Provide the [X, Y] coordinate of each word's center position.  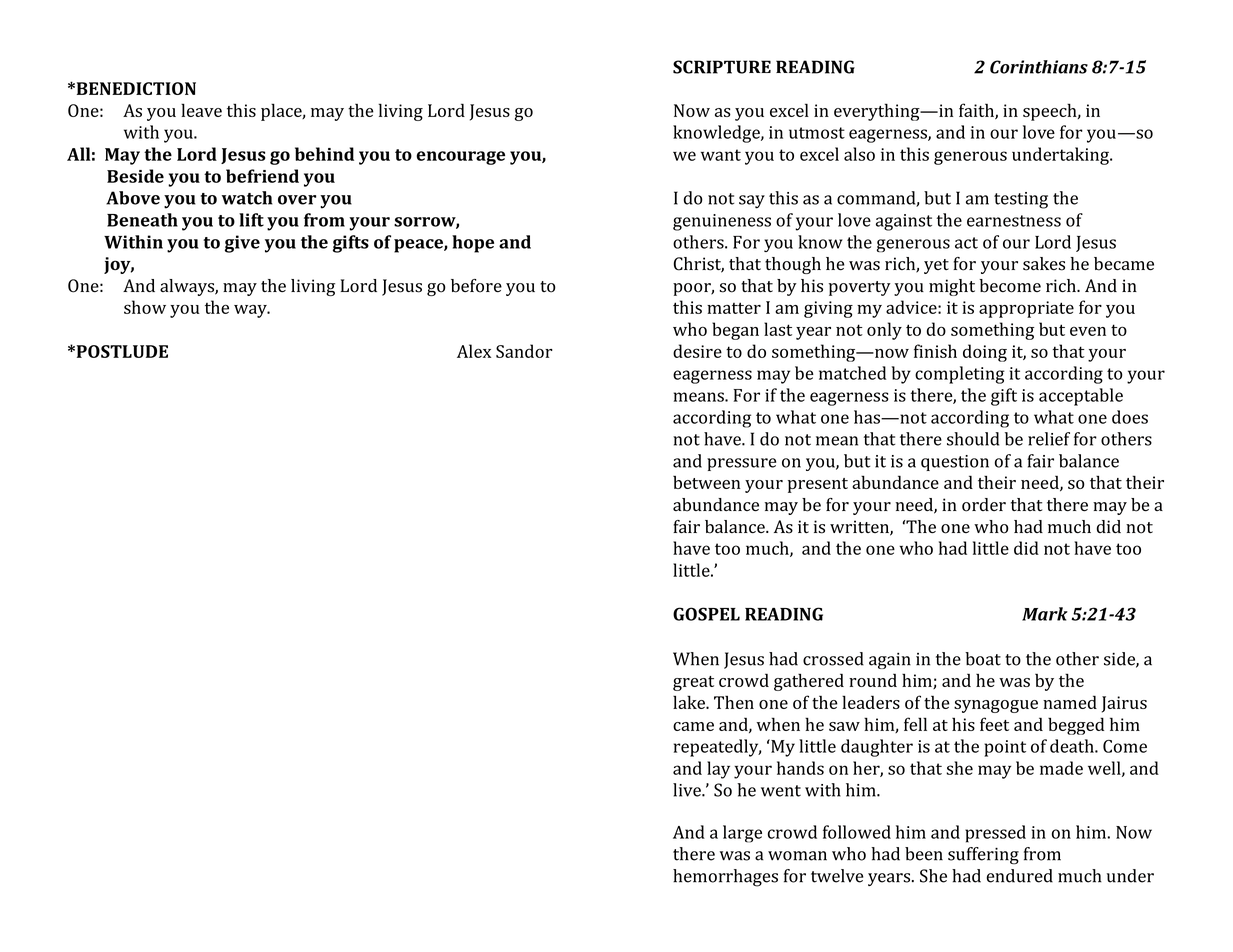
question [955, 463]
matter [734, 308]
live [688, 790]
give [242, 244]
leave [201, 110]
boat [983, 659]
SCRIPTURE [722, 67]
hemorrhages [725, 878]
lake [690, 702]
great [693, 683]
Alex [474, 351]
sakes [1044, 264]
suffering [983, 856]
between [706, 482]
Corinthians [1039, 67]
